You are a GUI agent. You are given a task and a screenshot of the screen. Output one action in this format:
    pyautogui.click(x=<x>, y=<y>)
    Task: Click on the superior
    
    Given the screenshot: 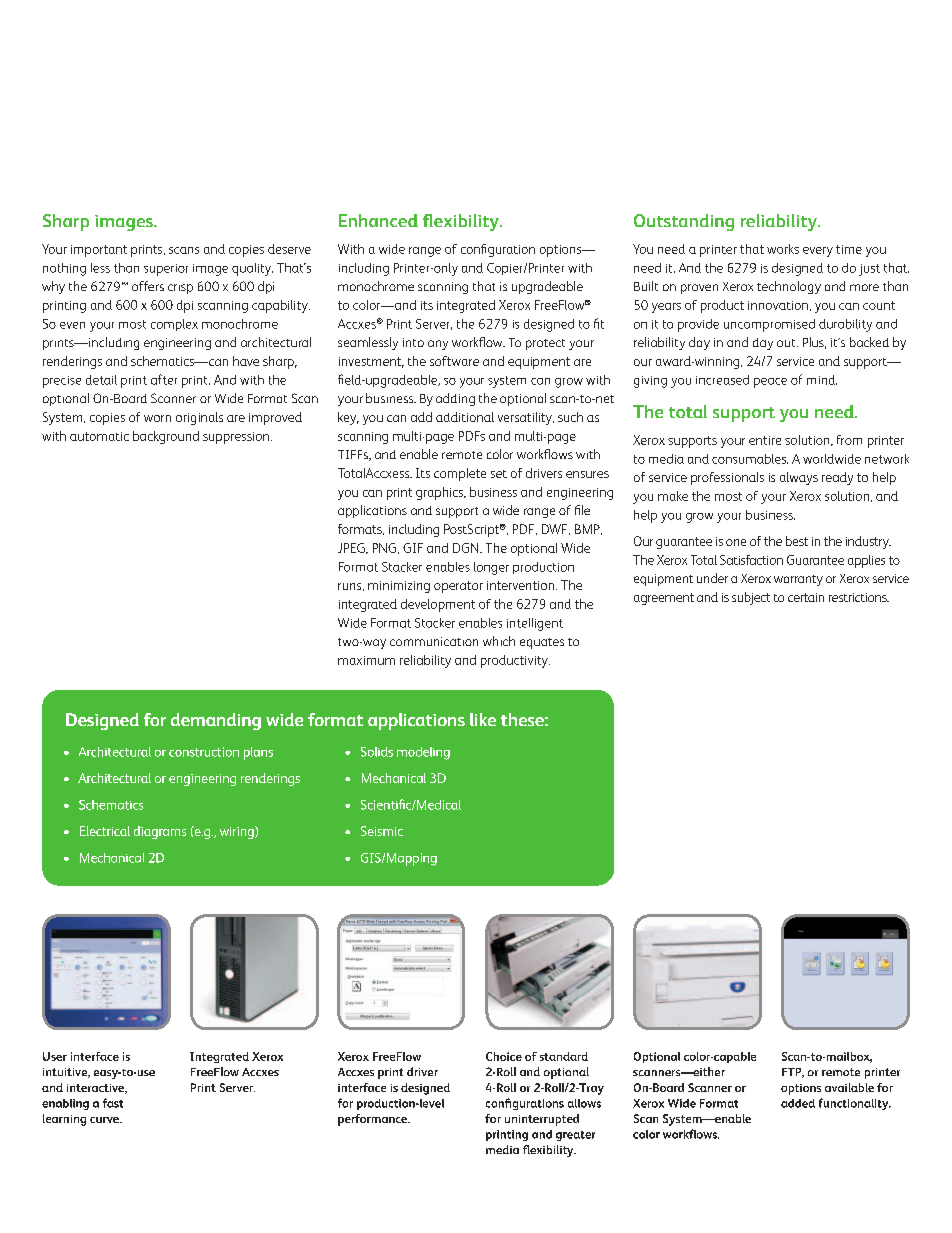 What is the action you would take?
    pyautogui.click(x=166, y=270)
